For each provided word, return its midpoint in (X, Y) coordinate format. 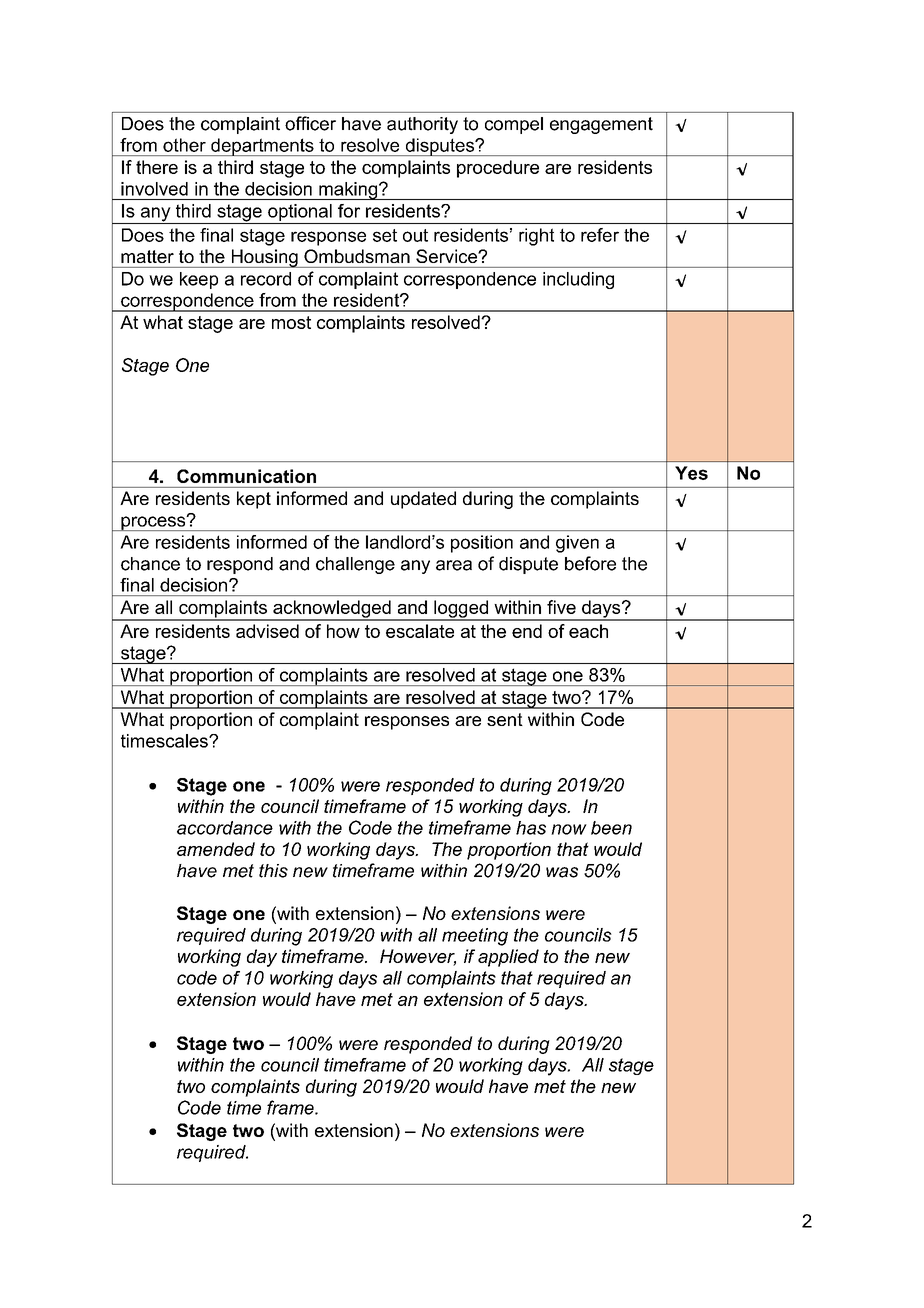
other (184, 145)
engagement (601, 125)
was (562, 872)
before (590, 563)
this (273, 871)
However (418, 957)
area (454, 565)
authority (422, 125)
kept (254, 500)
